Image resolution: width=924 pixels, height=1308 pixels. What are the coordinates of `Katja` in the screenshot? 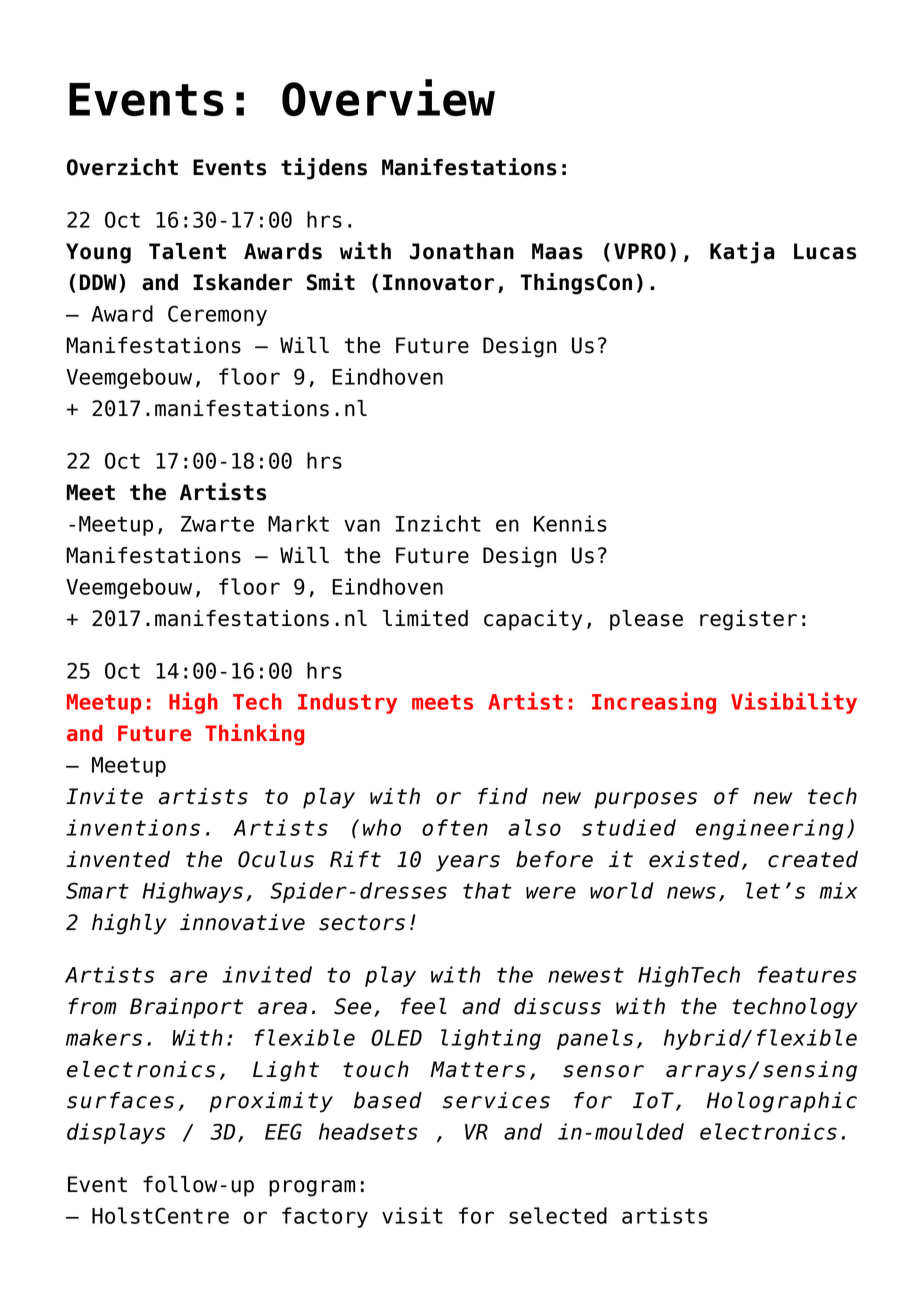 It's located at (742, 253).
